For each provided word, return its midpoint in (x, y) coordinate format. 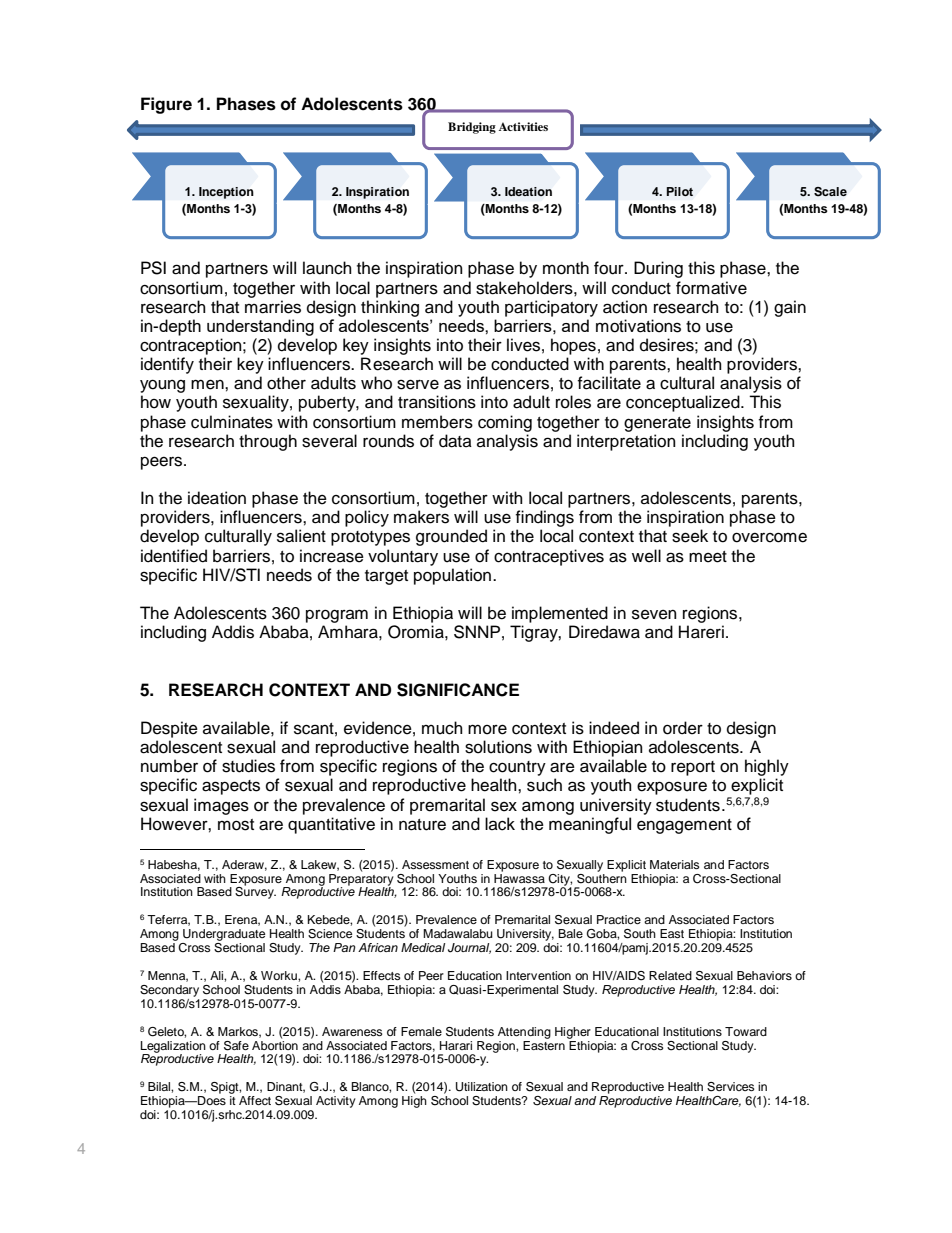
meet (708, 557)
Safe (236, 1046)
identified (174, 556)
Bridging (472, 128)
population (454, 576)
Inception (226, 193)
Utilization (482, 1087)
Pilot (680, 191)
